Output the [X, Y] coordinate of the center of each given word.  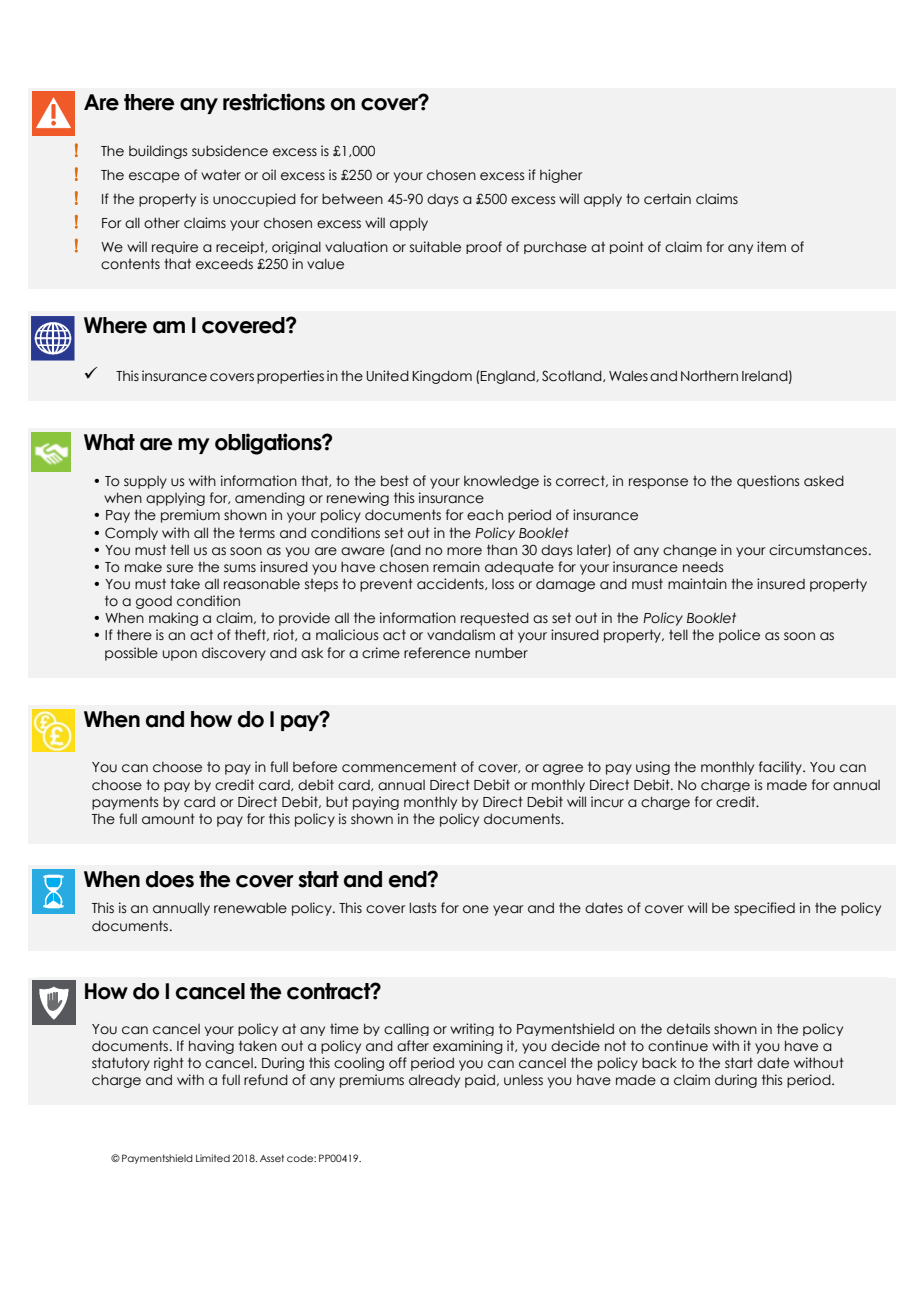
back [659, 1063]
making [173, 619]
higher [561, 176]
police [739, 636]
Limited [213, 1158]
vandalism [461, 635]
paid [480, 1081]
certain [667, 199]
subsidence [230, 151]
